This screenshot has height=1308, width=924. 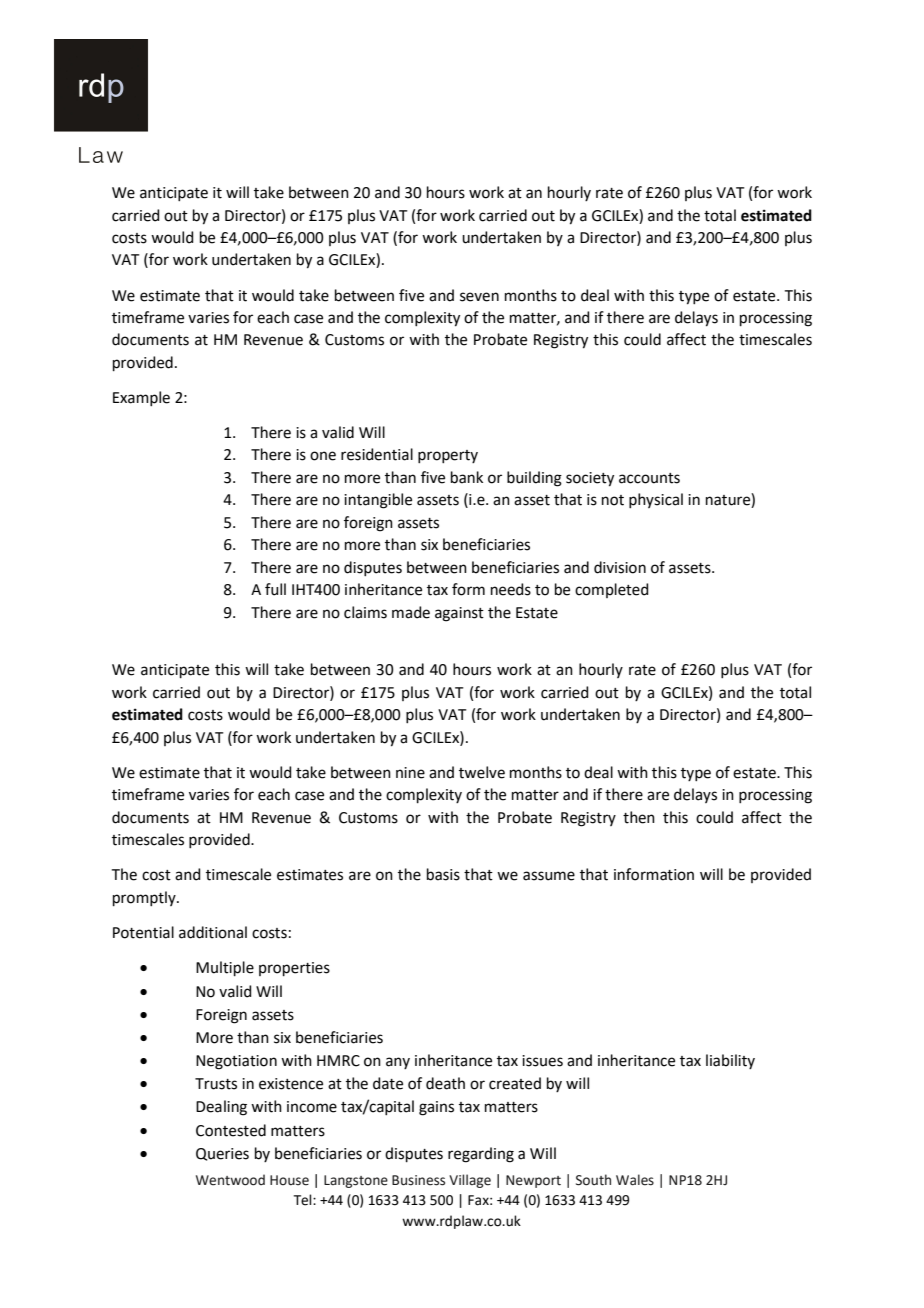 What do you see at coordinates (411, 612) in the screenshot?
I see `made` at bounding box center [411, 612].
